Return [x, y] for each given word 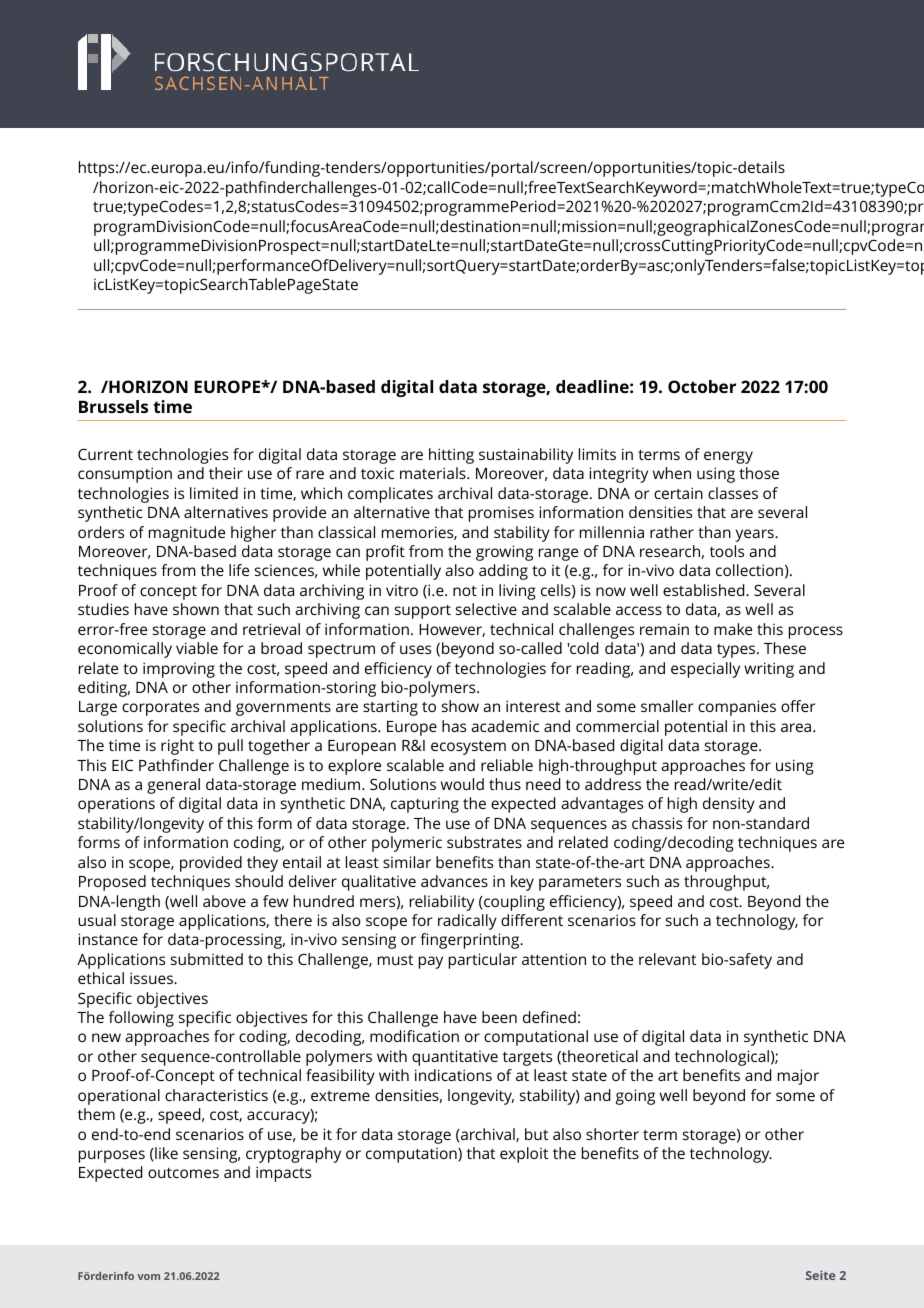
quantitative [455, 1058]
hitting [451, 456]
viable [197, 648]
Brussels [113, 406]
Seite [821, 1275]
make [733, 629]
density [729, 805]
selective [486, 609]
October [702, 386]
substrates [484, 842]
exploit [524, 1155]
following [141, 1019]
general [173, 786]
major [798, 1077]
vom [149, 1277]
